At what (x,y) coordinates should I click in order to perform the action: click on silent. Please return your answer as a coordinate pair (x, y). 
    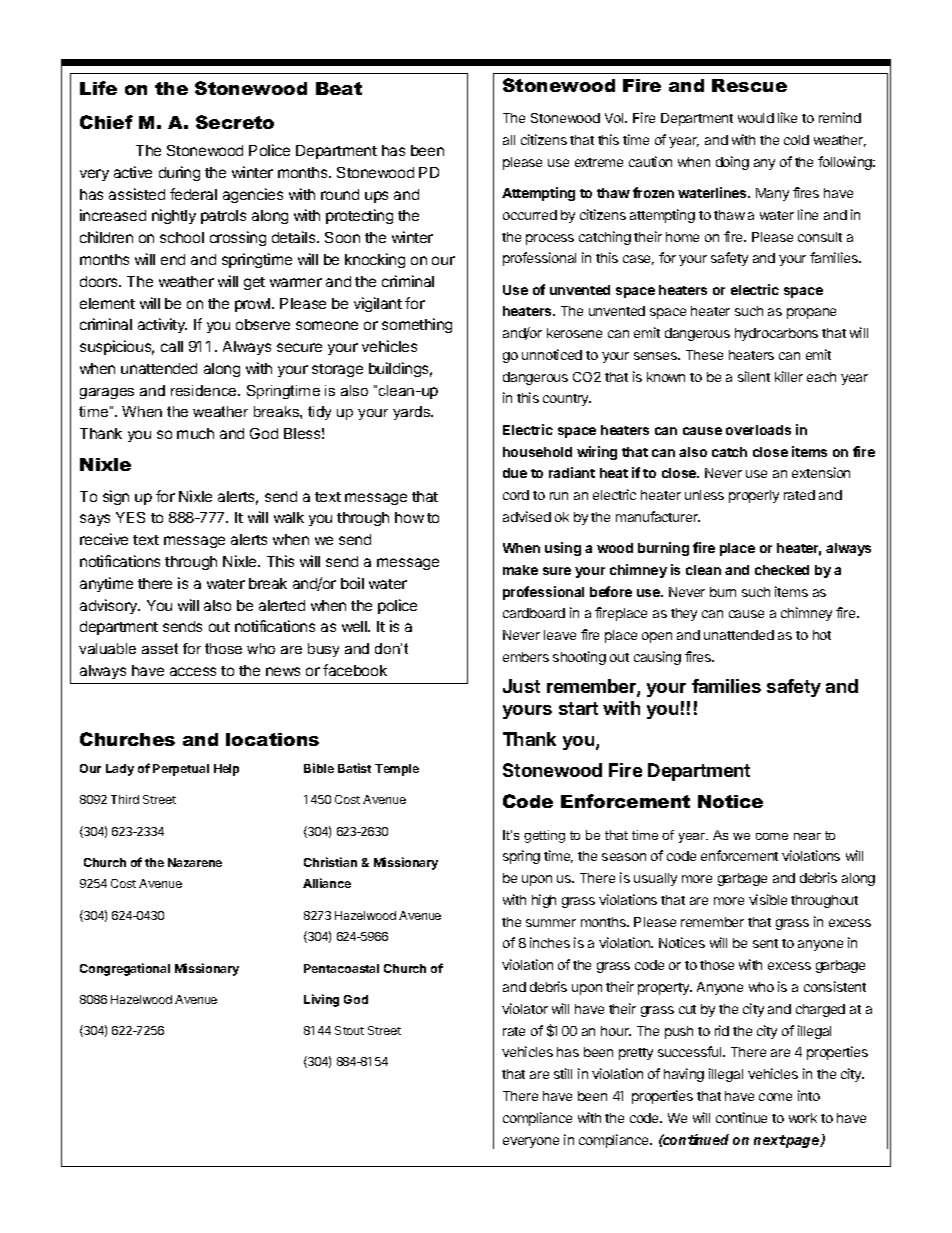
    Looking at the image, I should click on (754, 376).
